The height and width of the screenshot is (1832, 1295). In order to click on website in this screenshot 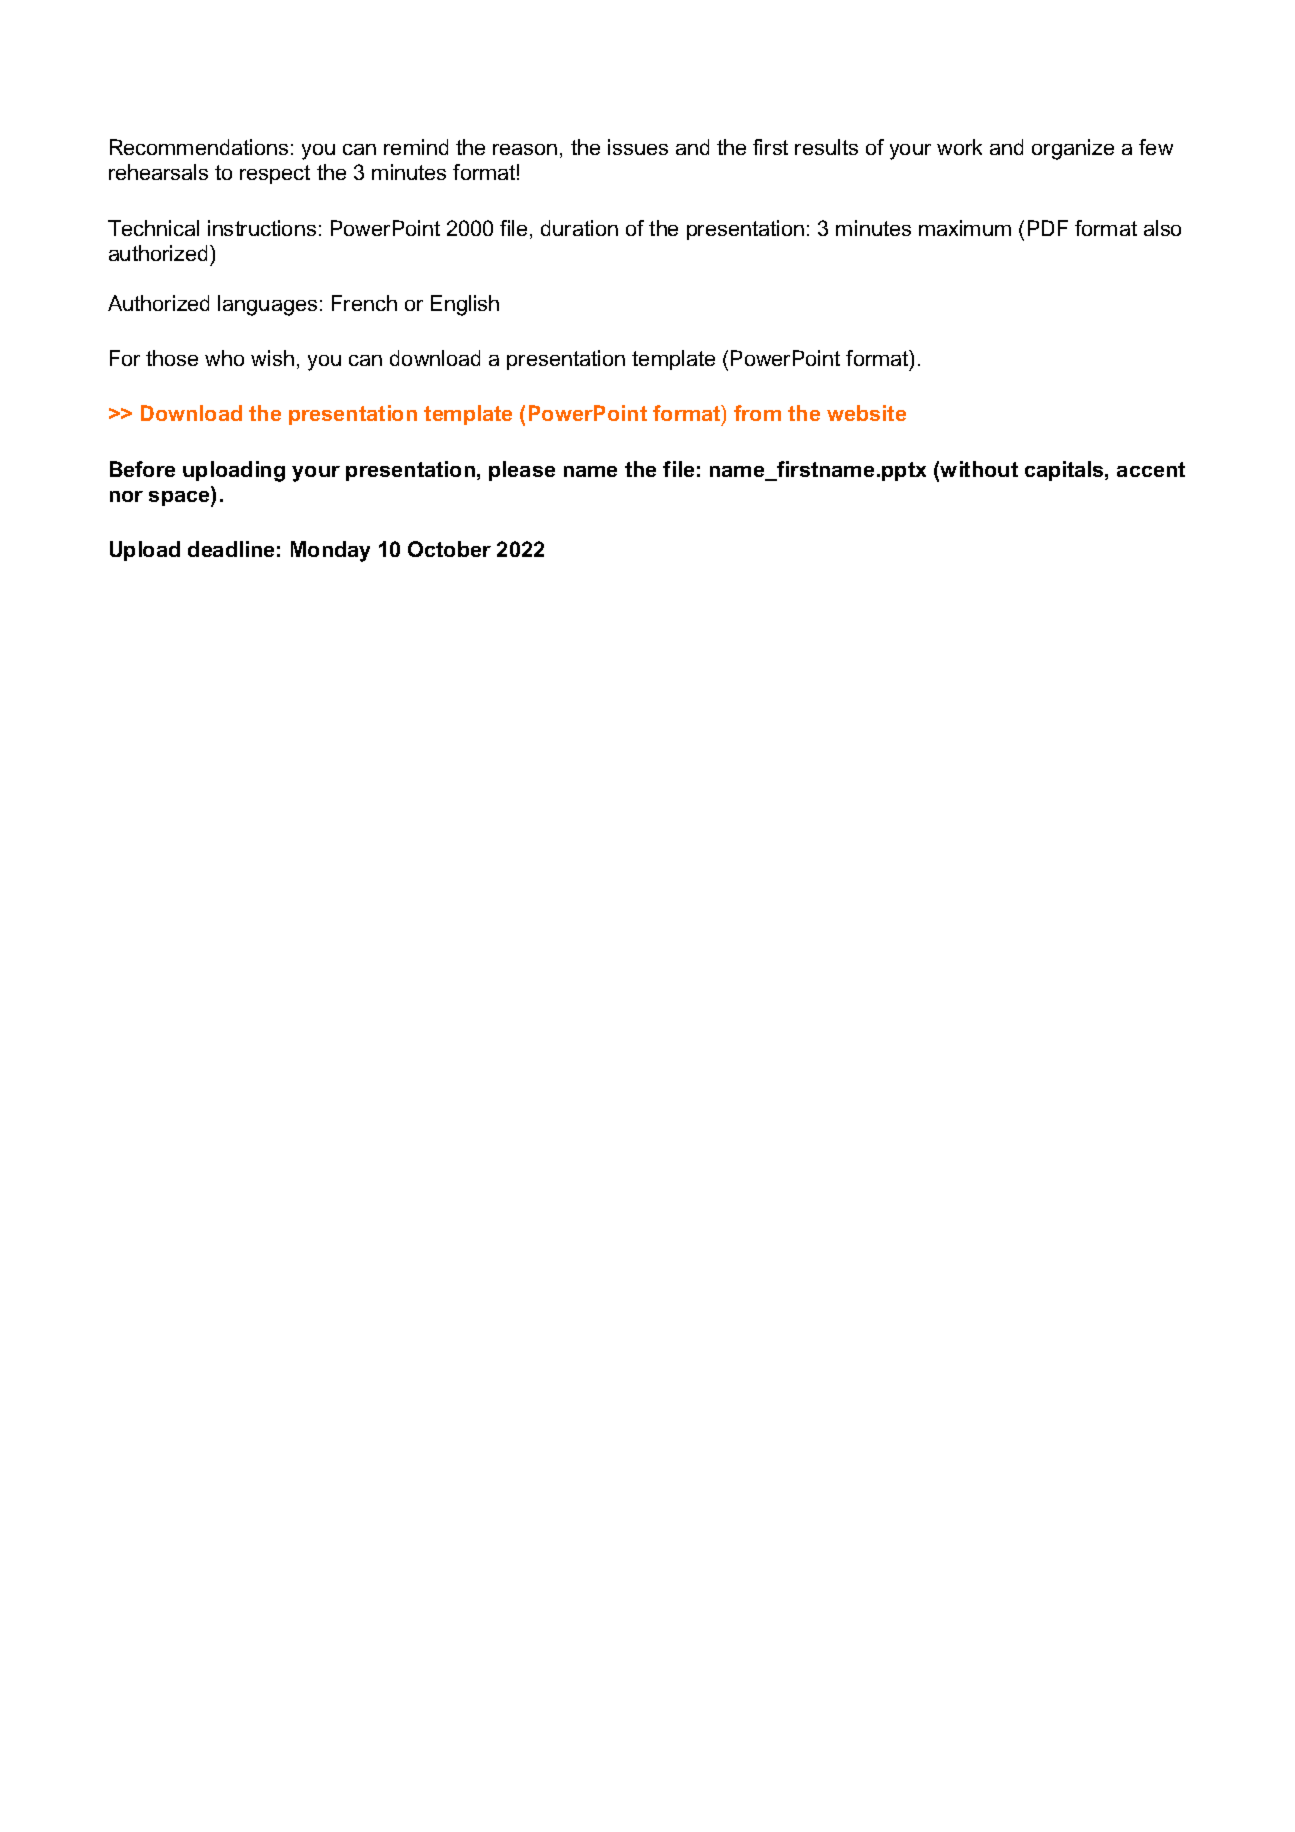, I will do `click(866, 413)`.
